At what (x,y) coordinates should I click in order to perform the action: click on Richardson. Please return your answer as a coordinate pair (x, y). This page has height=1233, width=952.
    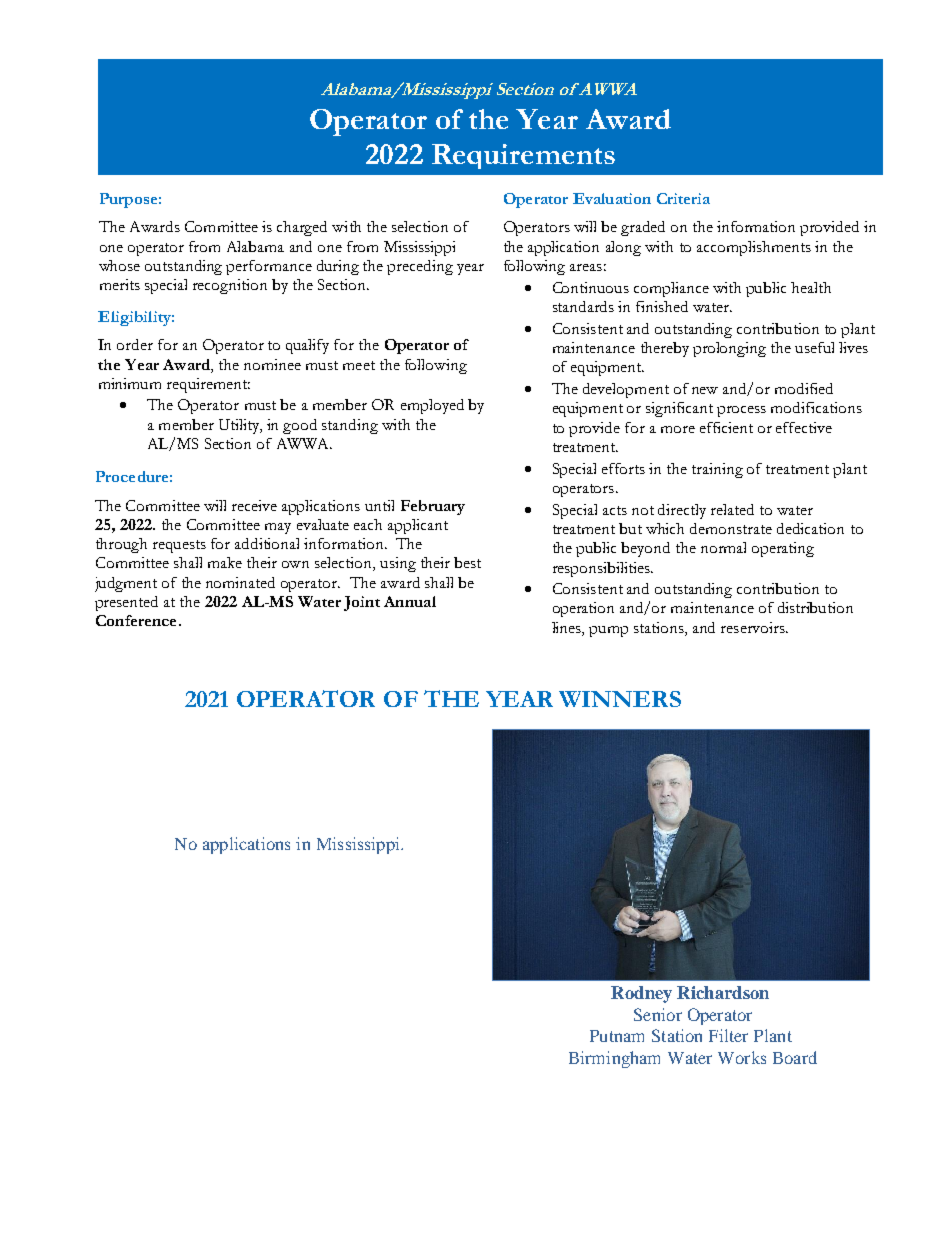
    Looking at the image, I should click on (723, 992).
